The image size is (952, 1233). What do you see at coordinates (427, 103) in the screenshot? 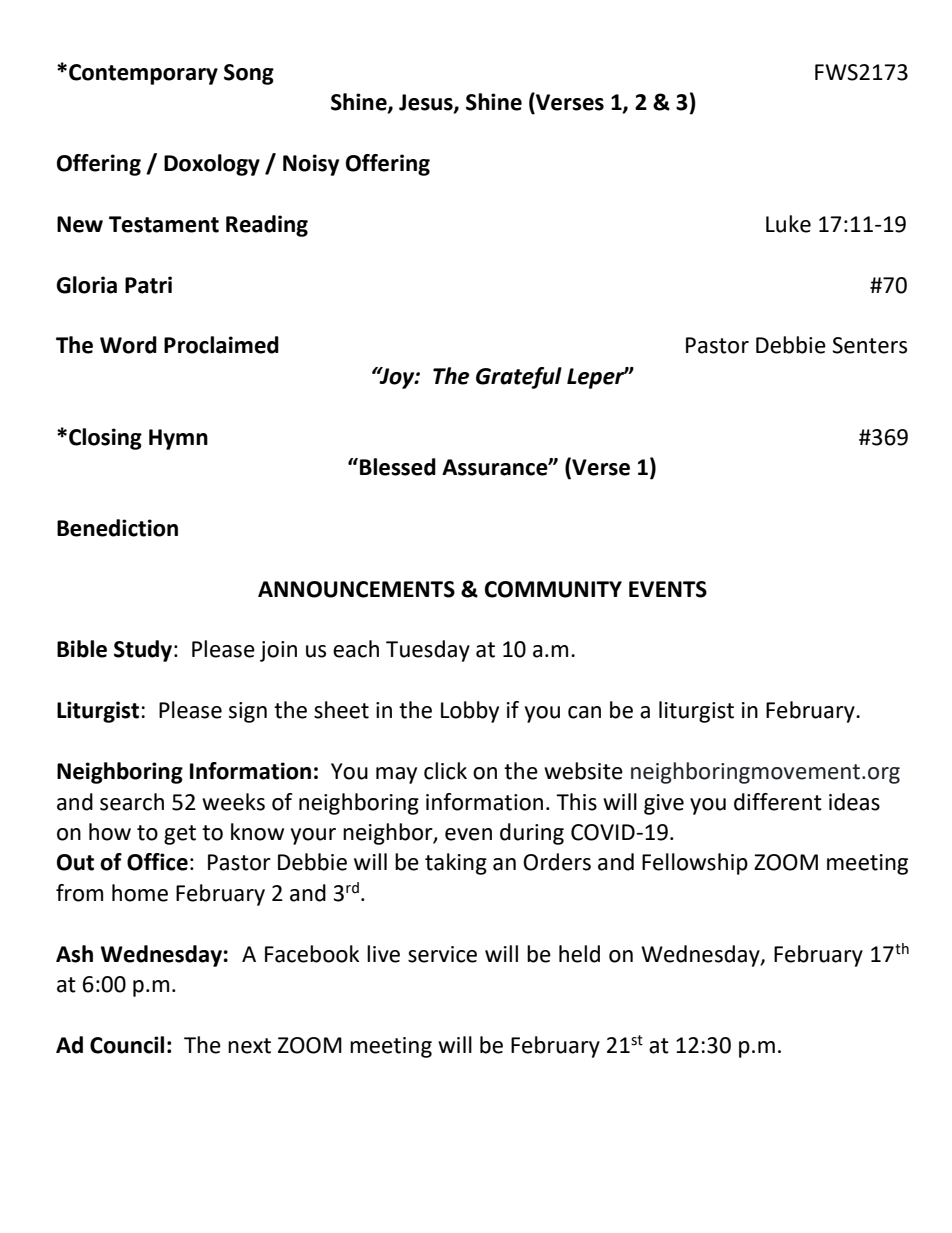
I see `Jesus` at bounding box center [427, 103].
